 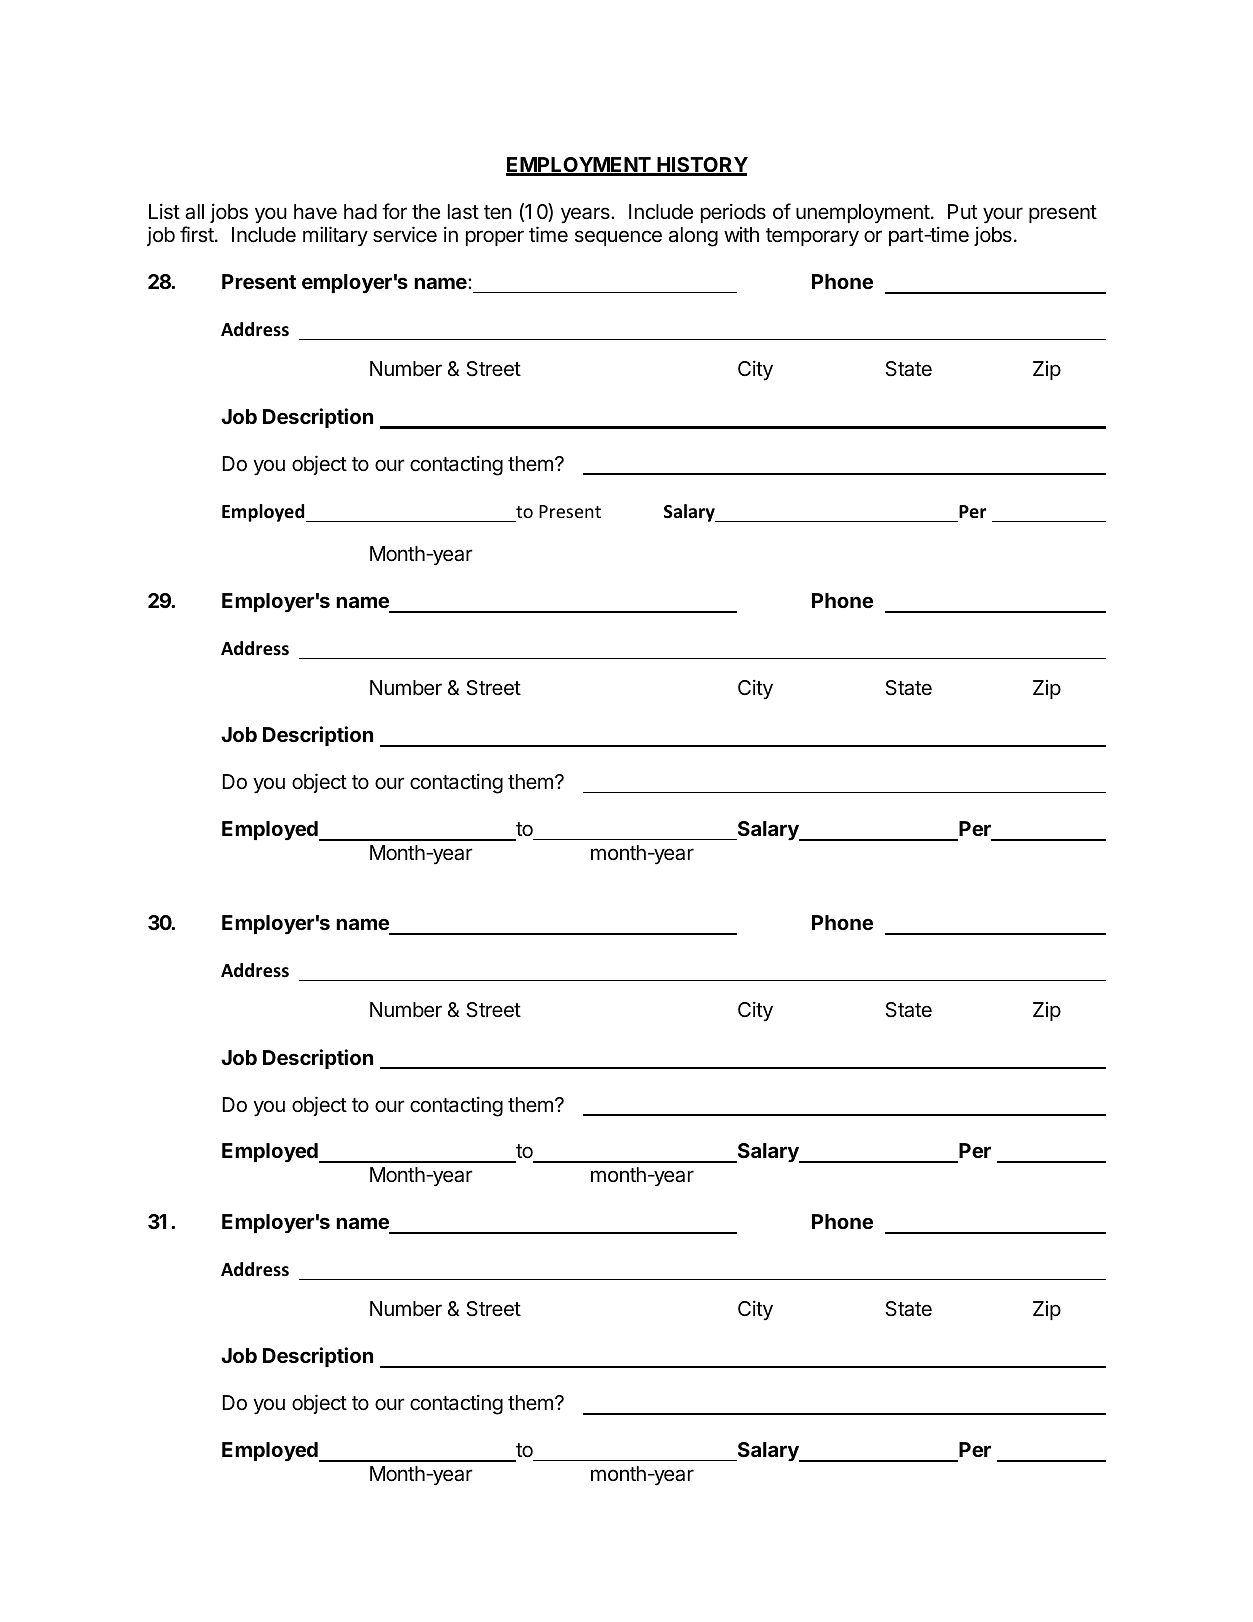 What do you see at coordinates (962, 211) in the screenshot?
I see `Put` at bounding box center [962, 211].
